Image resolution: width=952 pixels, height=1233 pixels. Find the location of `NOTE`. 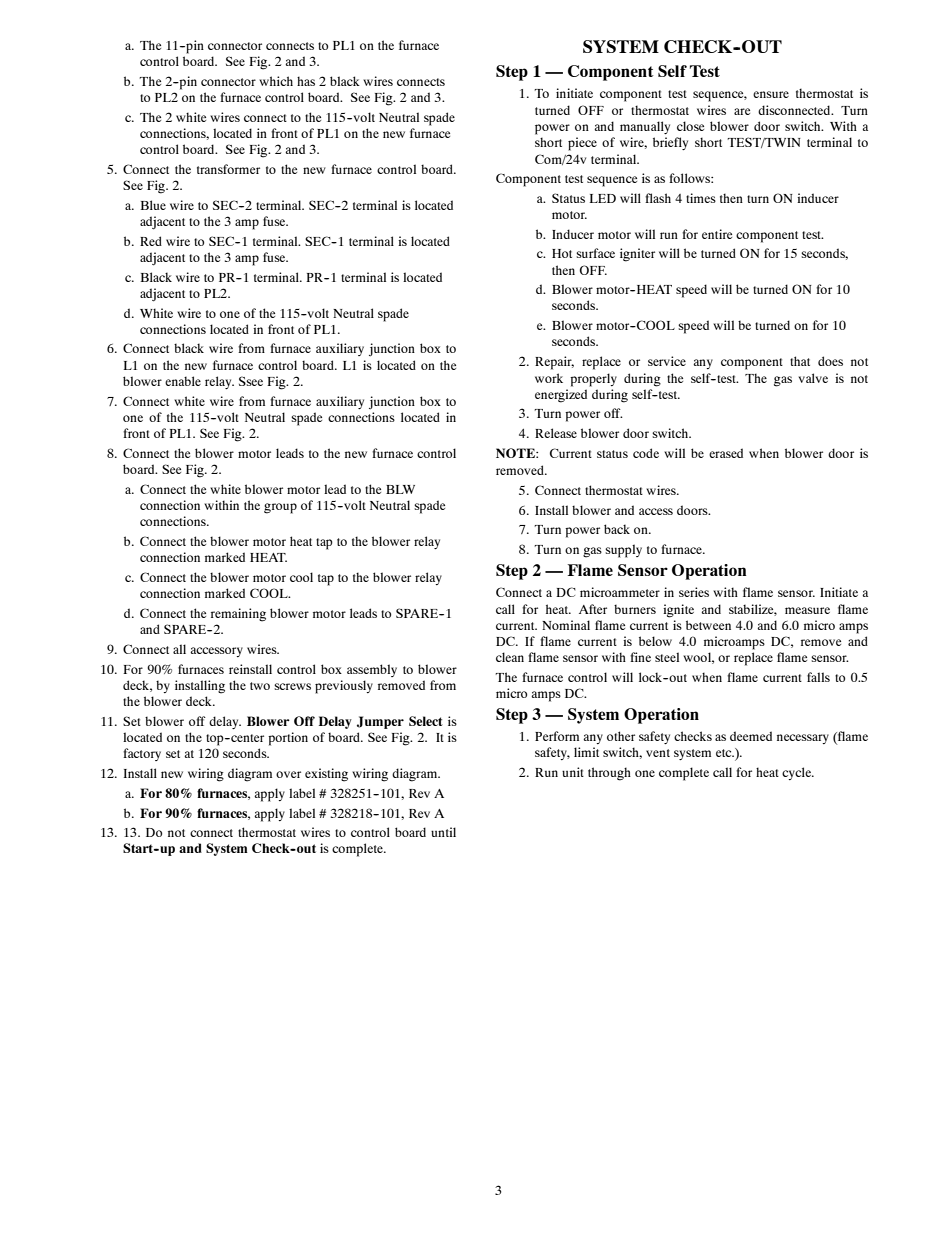

NOTE is located at coordinates (516, 453).
